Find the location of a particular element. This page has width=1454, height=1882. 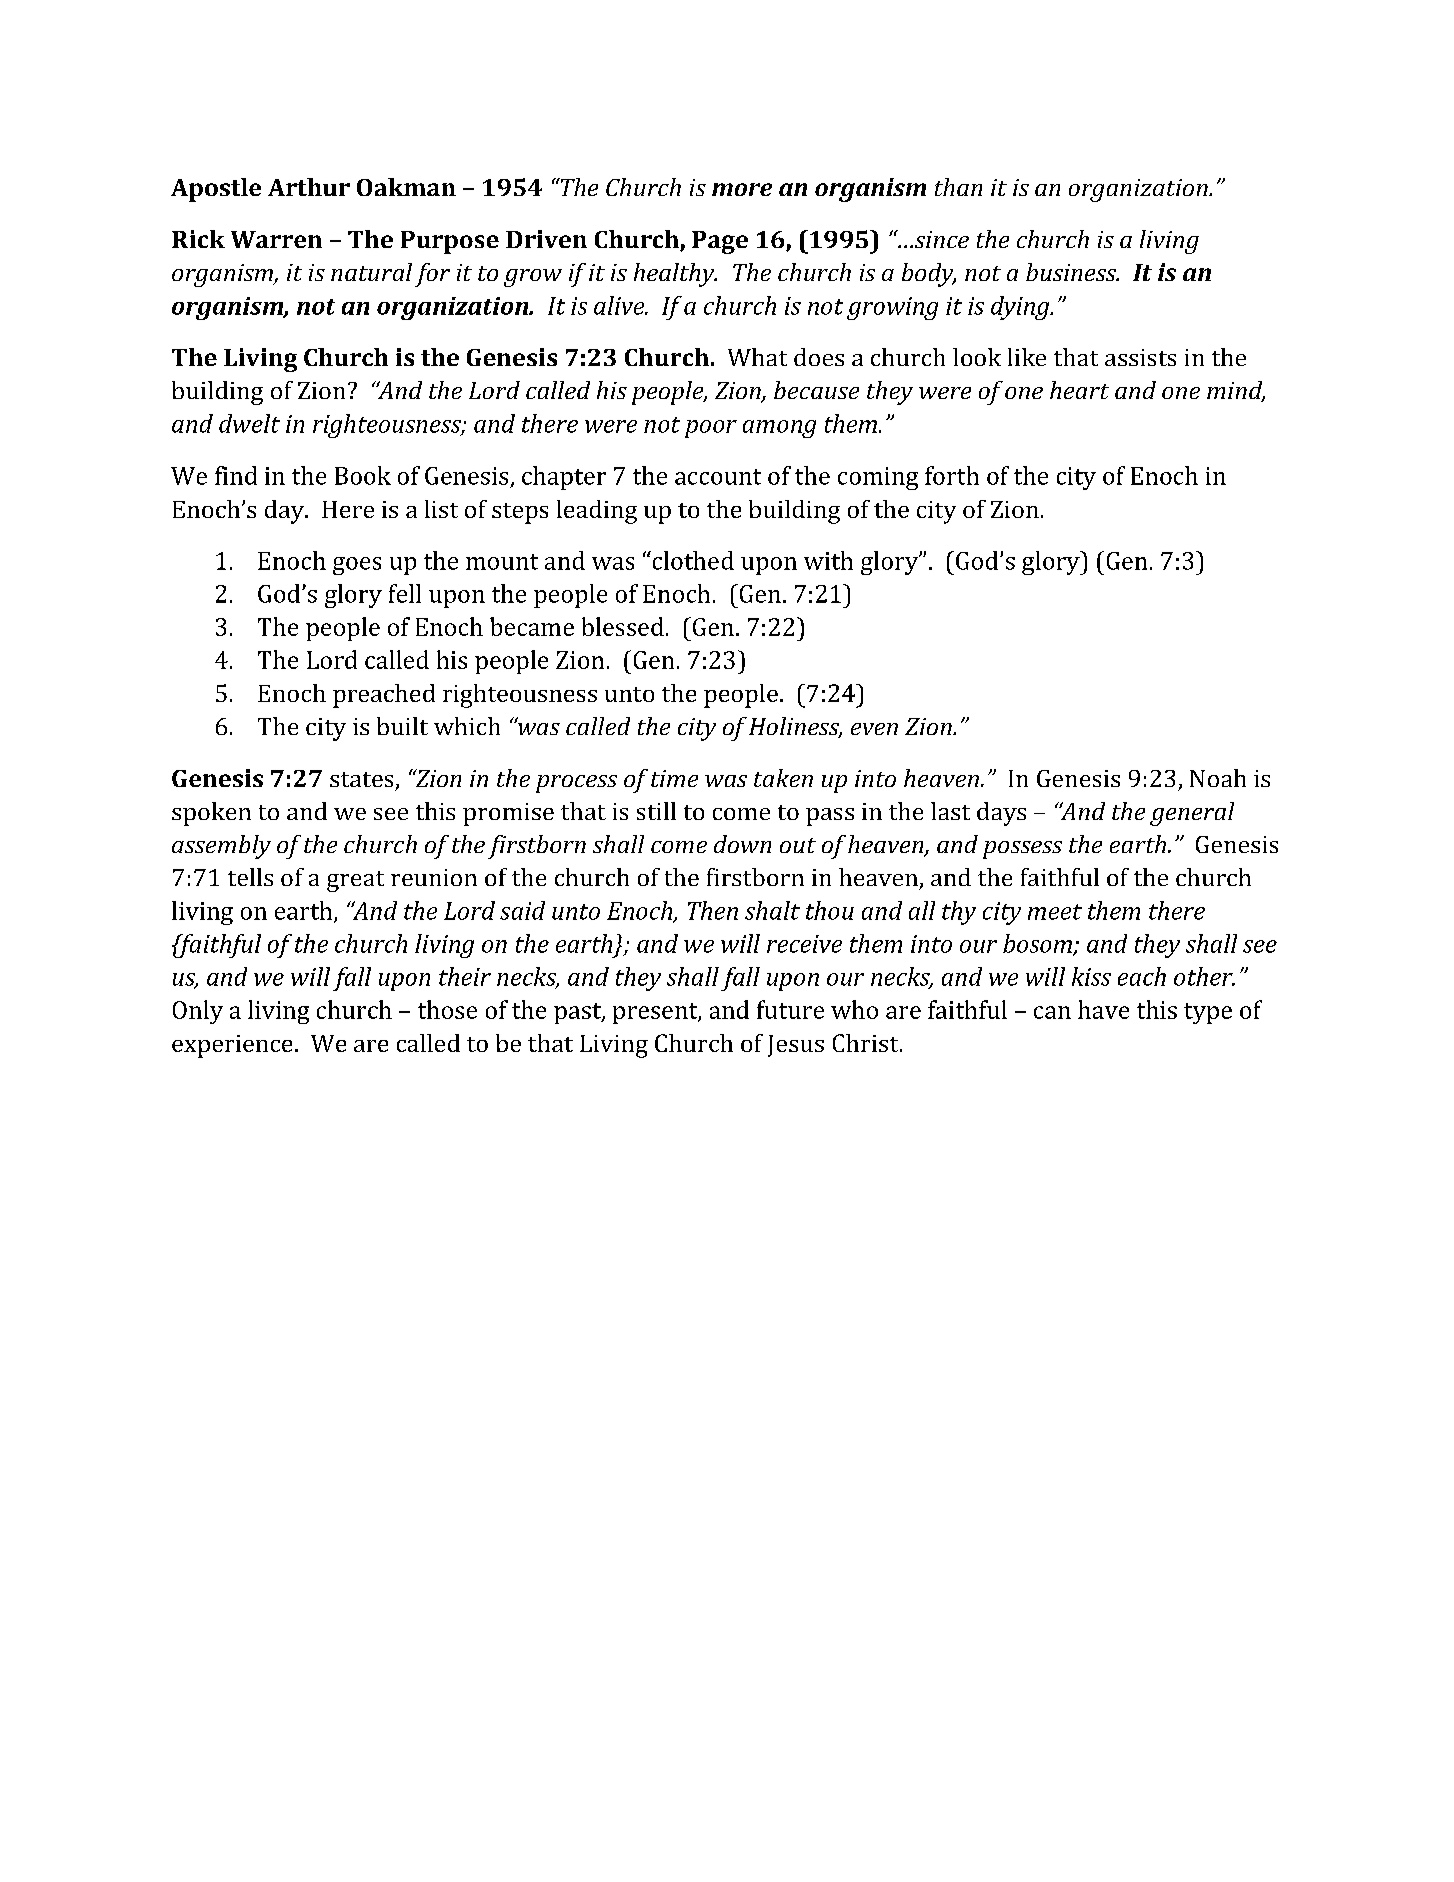

with is located at coordinates (828, 560).
